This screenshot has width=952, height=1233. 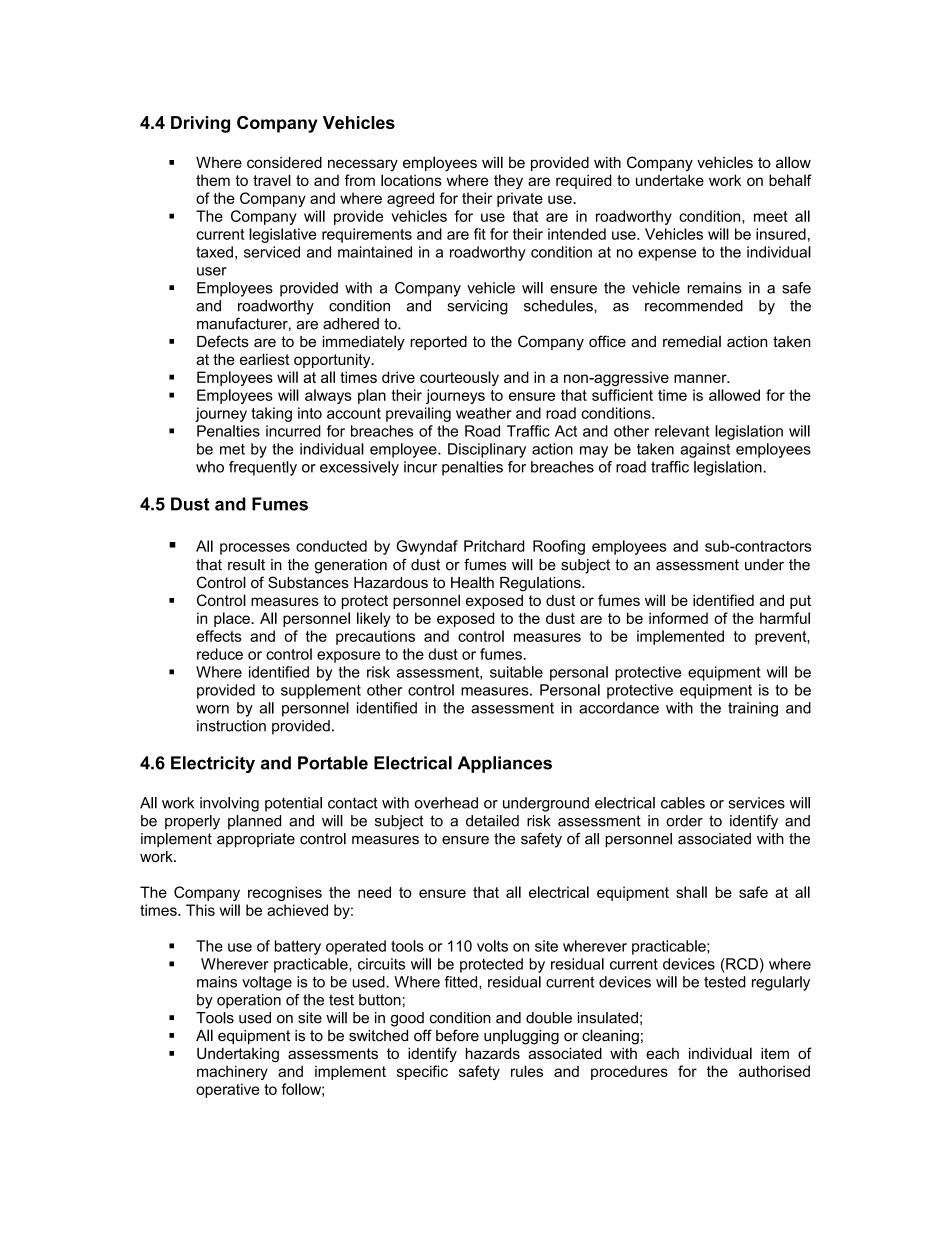 I want to click on they, so click(x=508, y=181).
